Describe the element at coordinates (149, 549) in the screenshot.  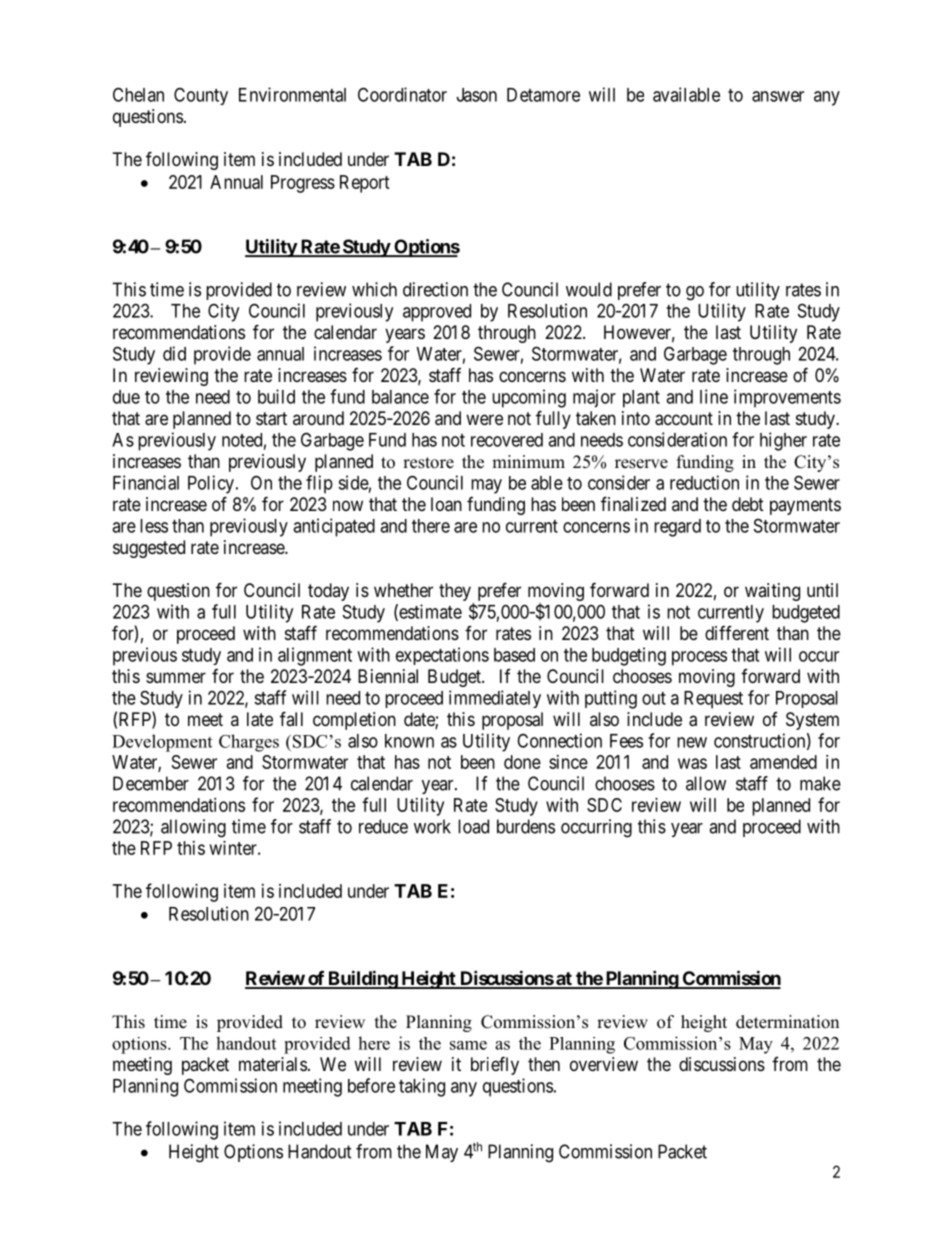
I see `suggested` at that location.
